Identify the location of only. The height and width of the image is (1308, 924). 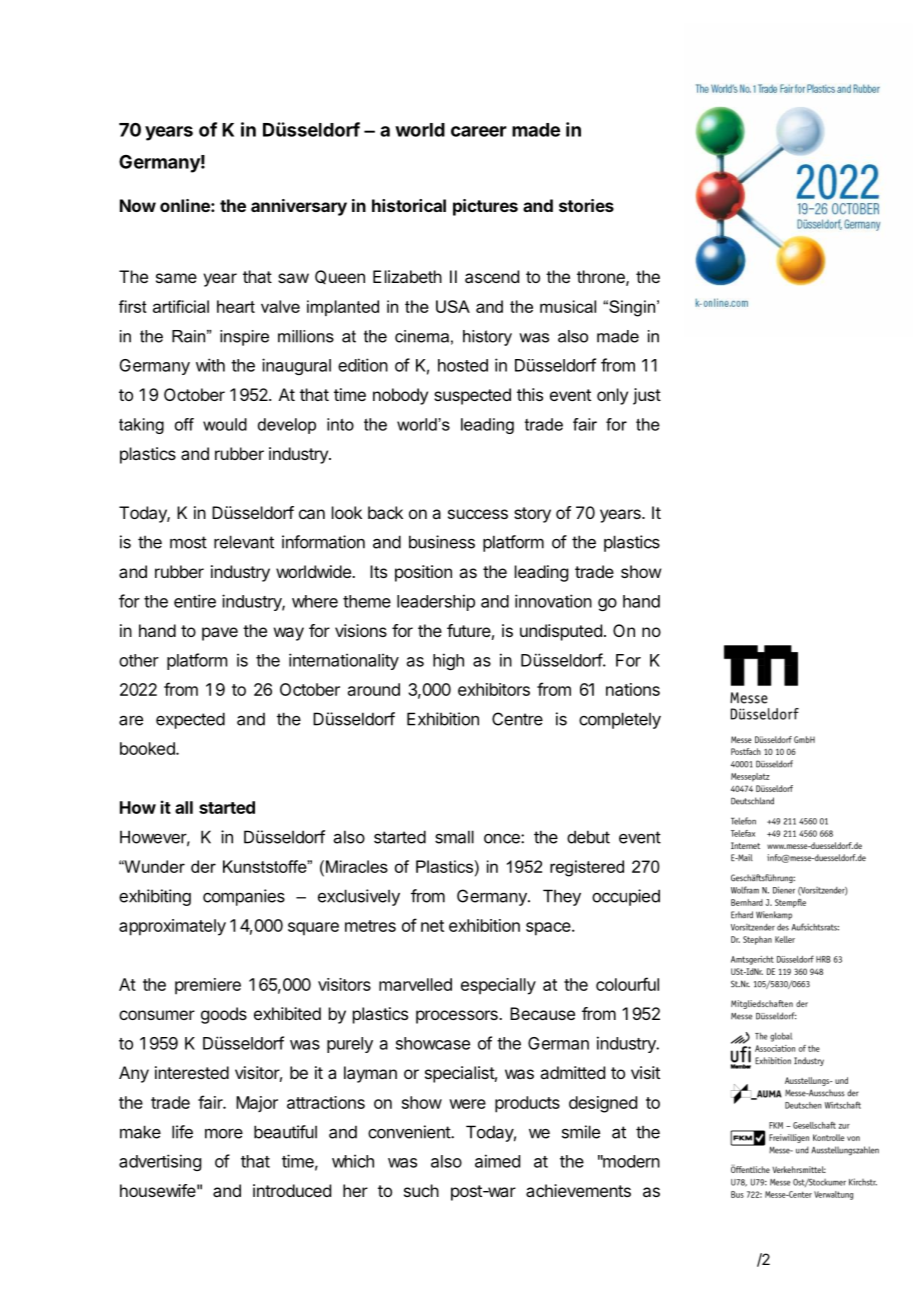
(612, 396).
